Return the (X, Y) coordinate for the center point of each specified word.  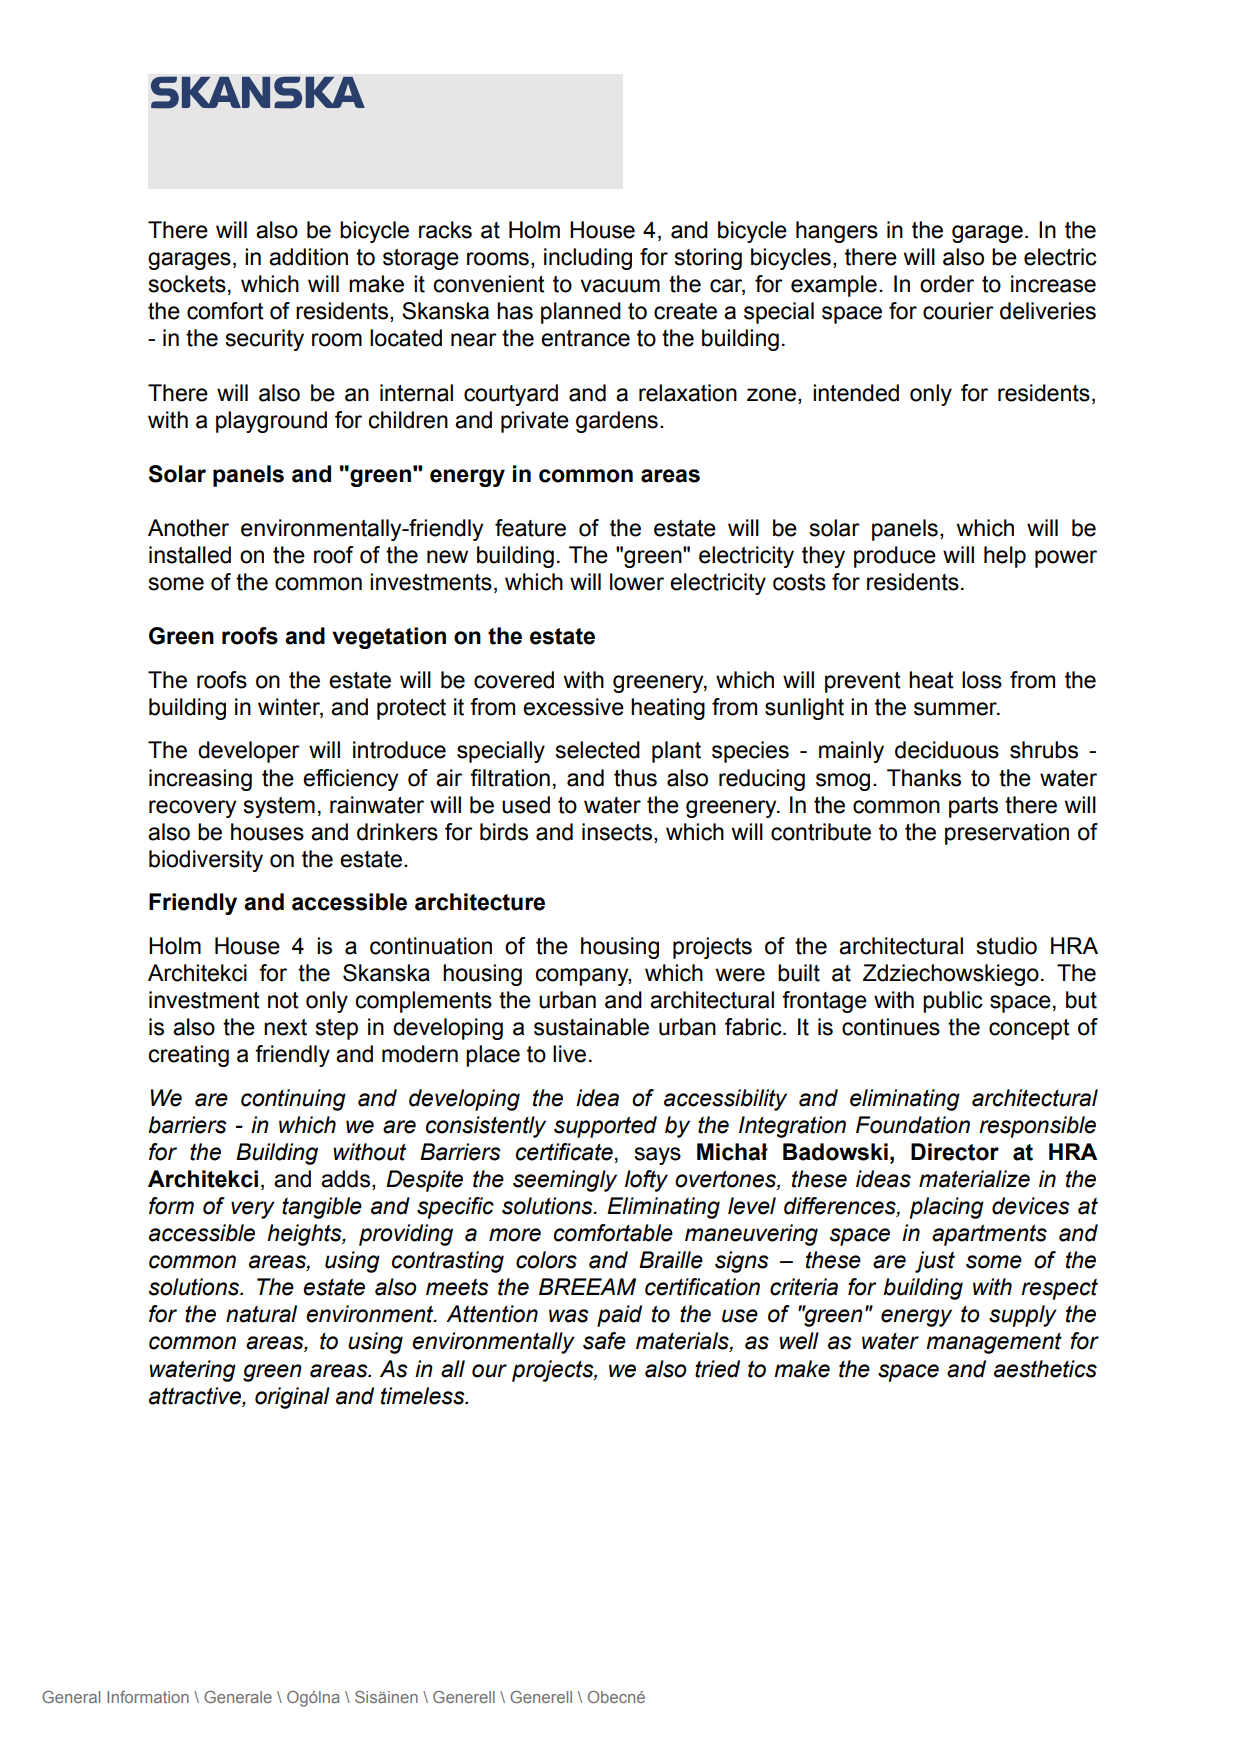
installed (190, 555)
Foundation (913, 1125)
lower (637, 582)
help (1005, 557)
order (947, 284)
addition (308, 257)
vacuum (620, 286)
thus (635, 778)
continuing (293, 1100)
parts (973, 807)
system (279, 807)
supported (605, 1127)
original (292, 1398)
